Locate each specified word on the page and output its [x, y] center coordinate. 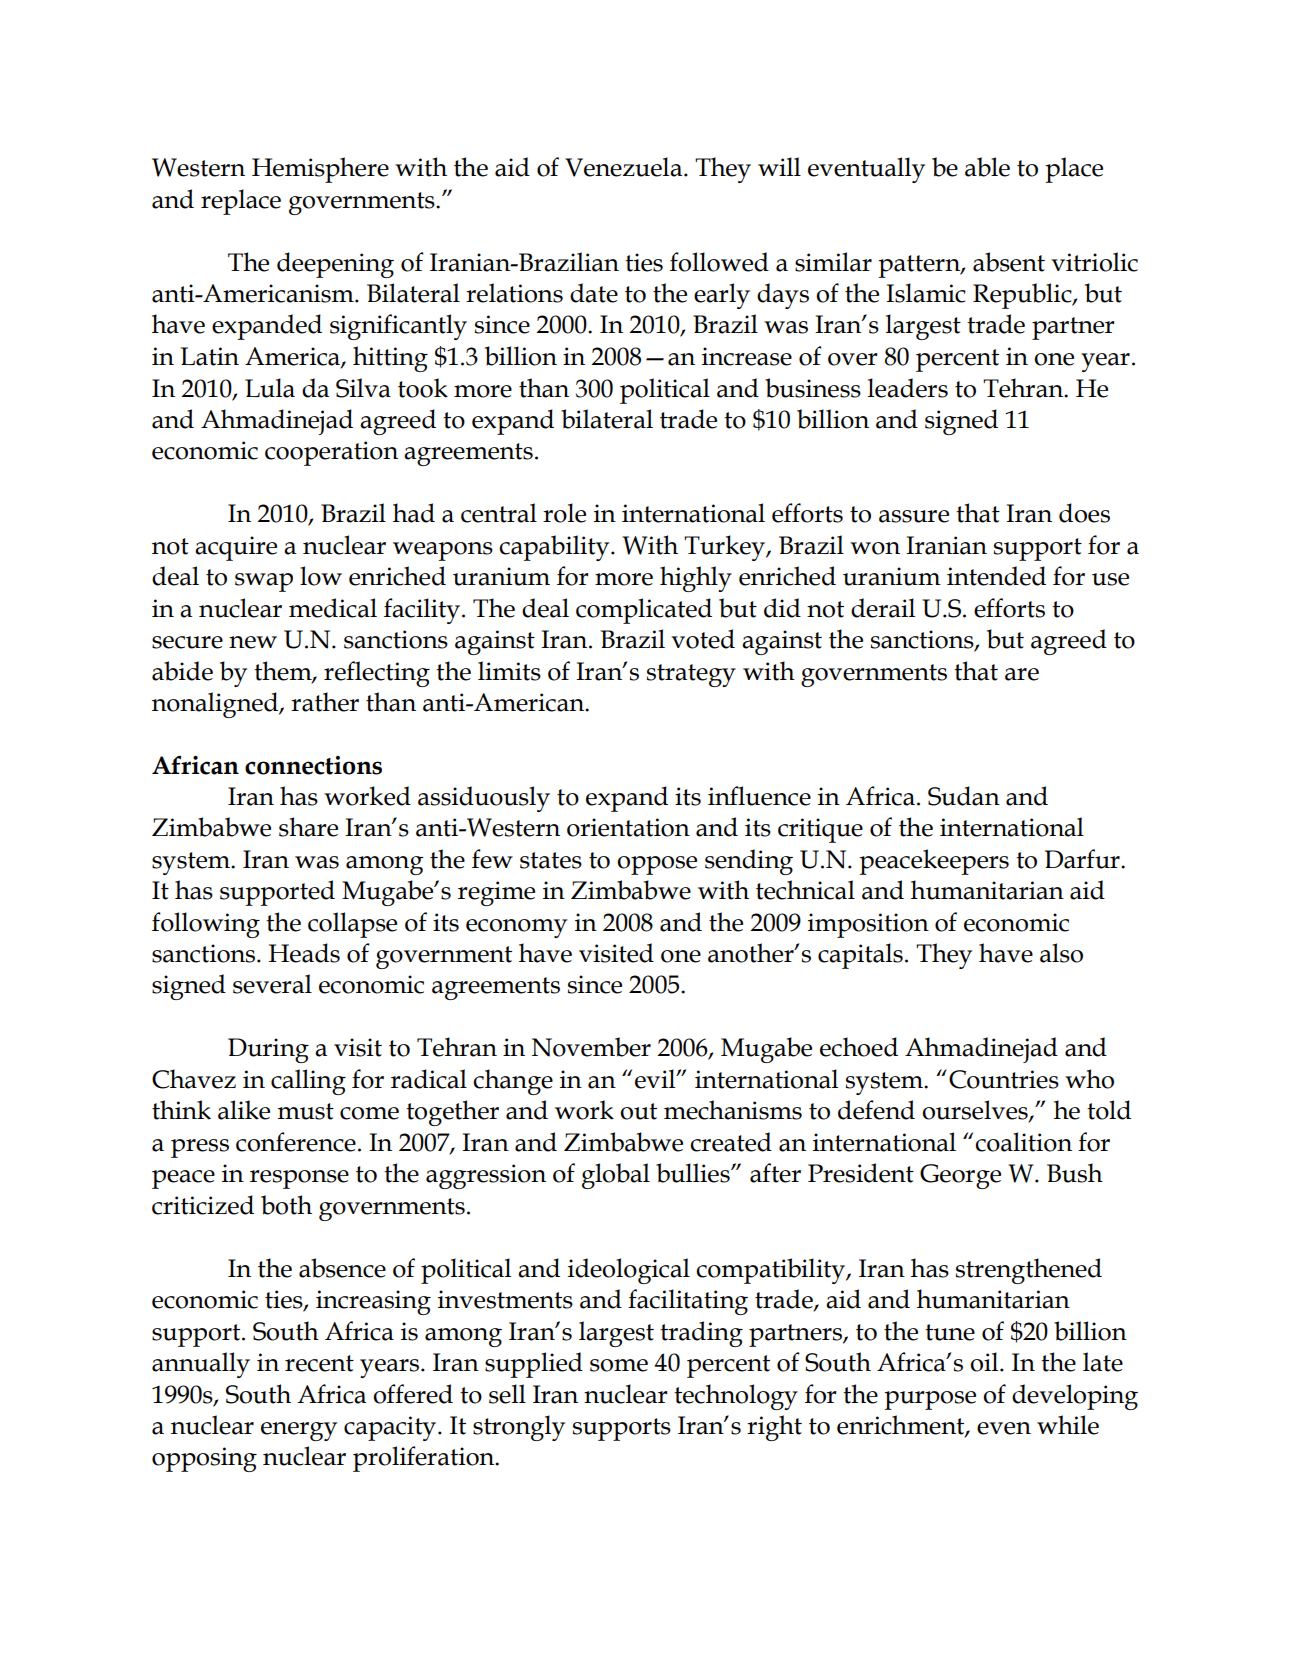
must [306, 1111]
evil [656, 1079]
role [564, 513]
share [308, 827]
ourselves [976, 1111]
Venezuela [625, 167]
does [1084, 513]
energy [299, 1431]
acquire [236, 548]
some [619, 1365]
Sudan [964, 796]
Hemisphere [320, 170]
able [987, 167]
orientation [628, 827]
